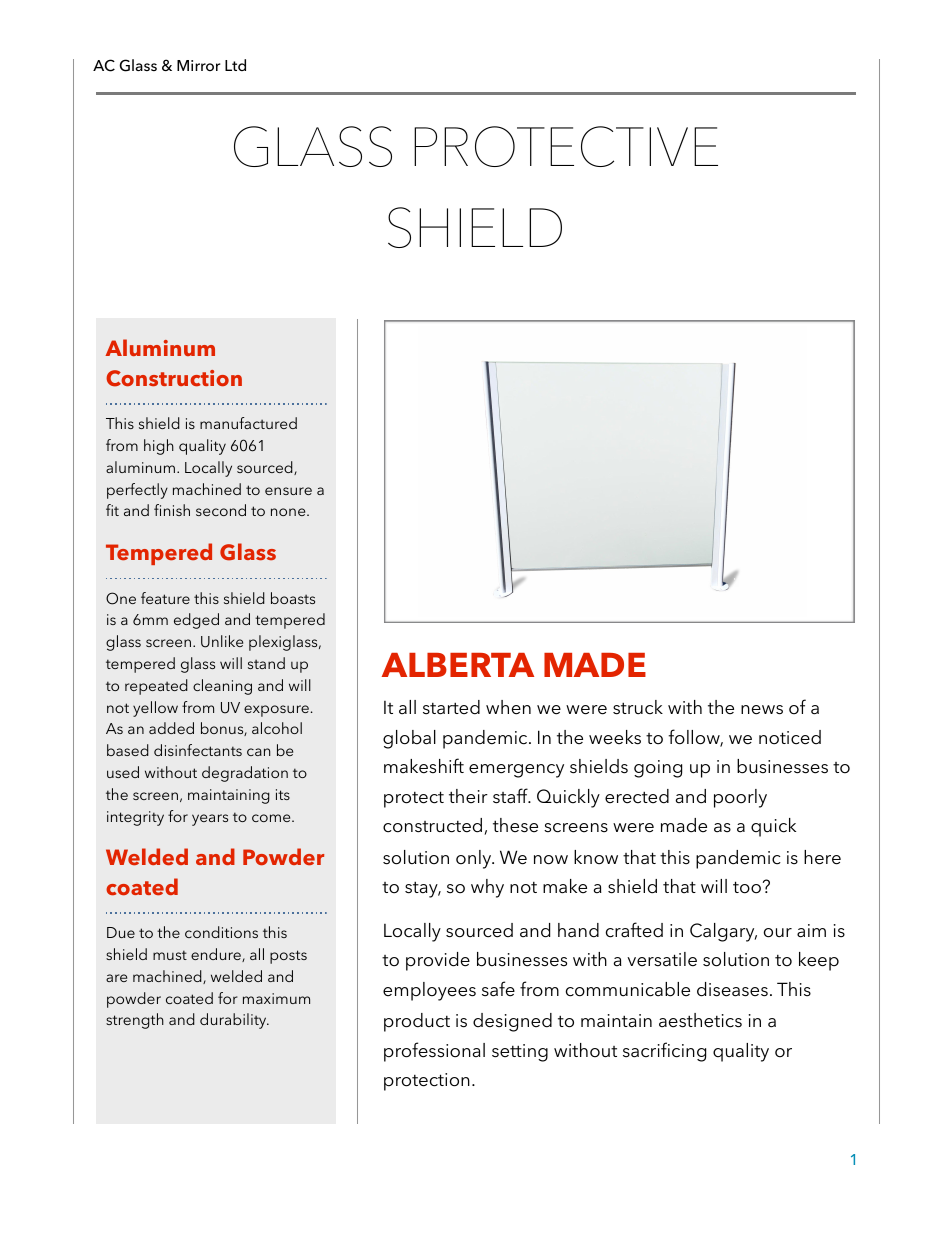 The width and height of the screenshot is (952, 1233). I want to click on feature, so click(165, 598).
